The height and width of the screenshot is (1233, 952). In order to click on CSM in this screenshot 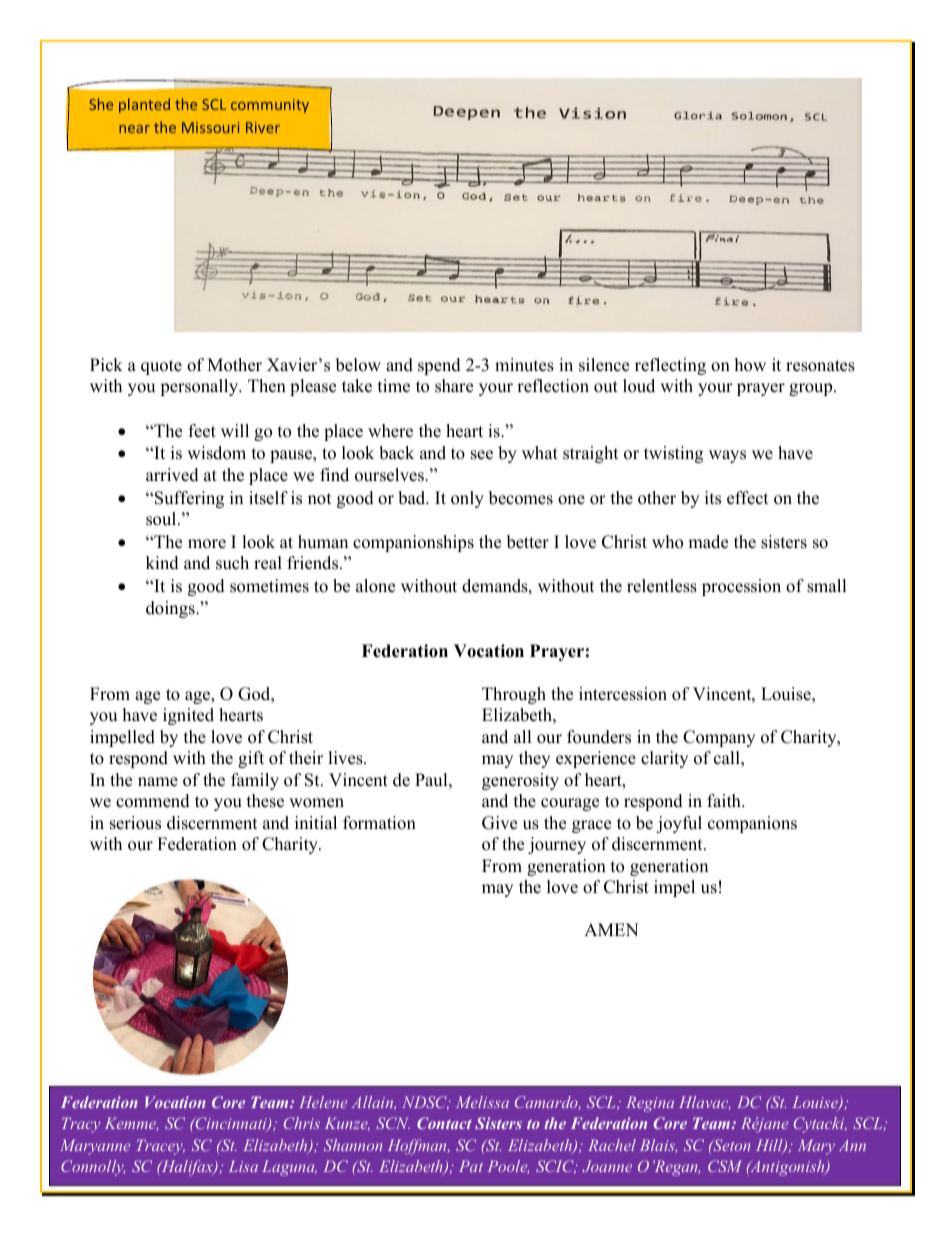, I will do `click(725, 1166)`.
